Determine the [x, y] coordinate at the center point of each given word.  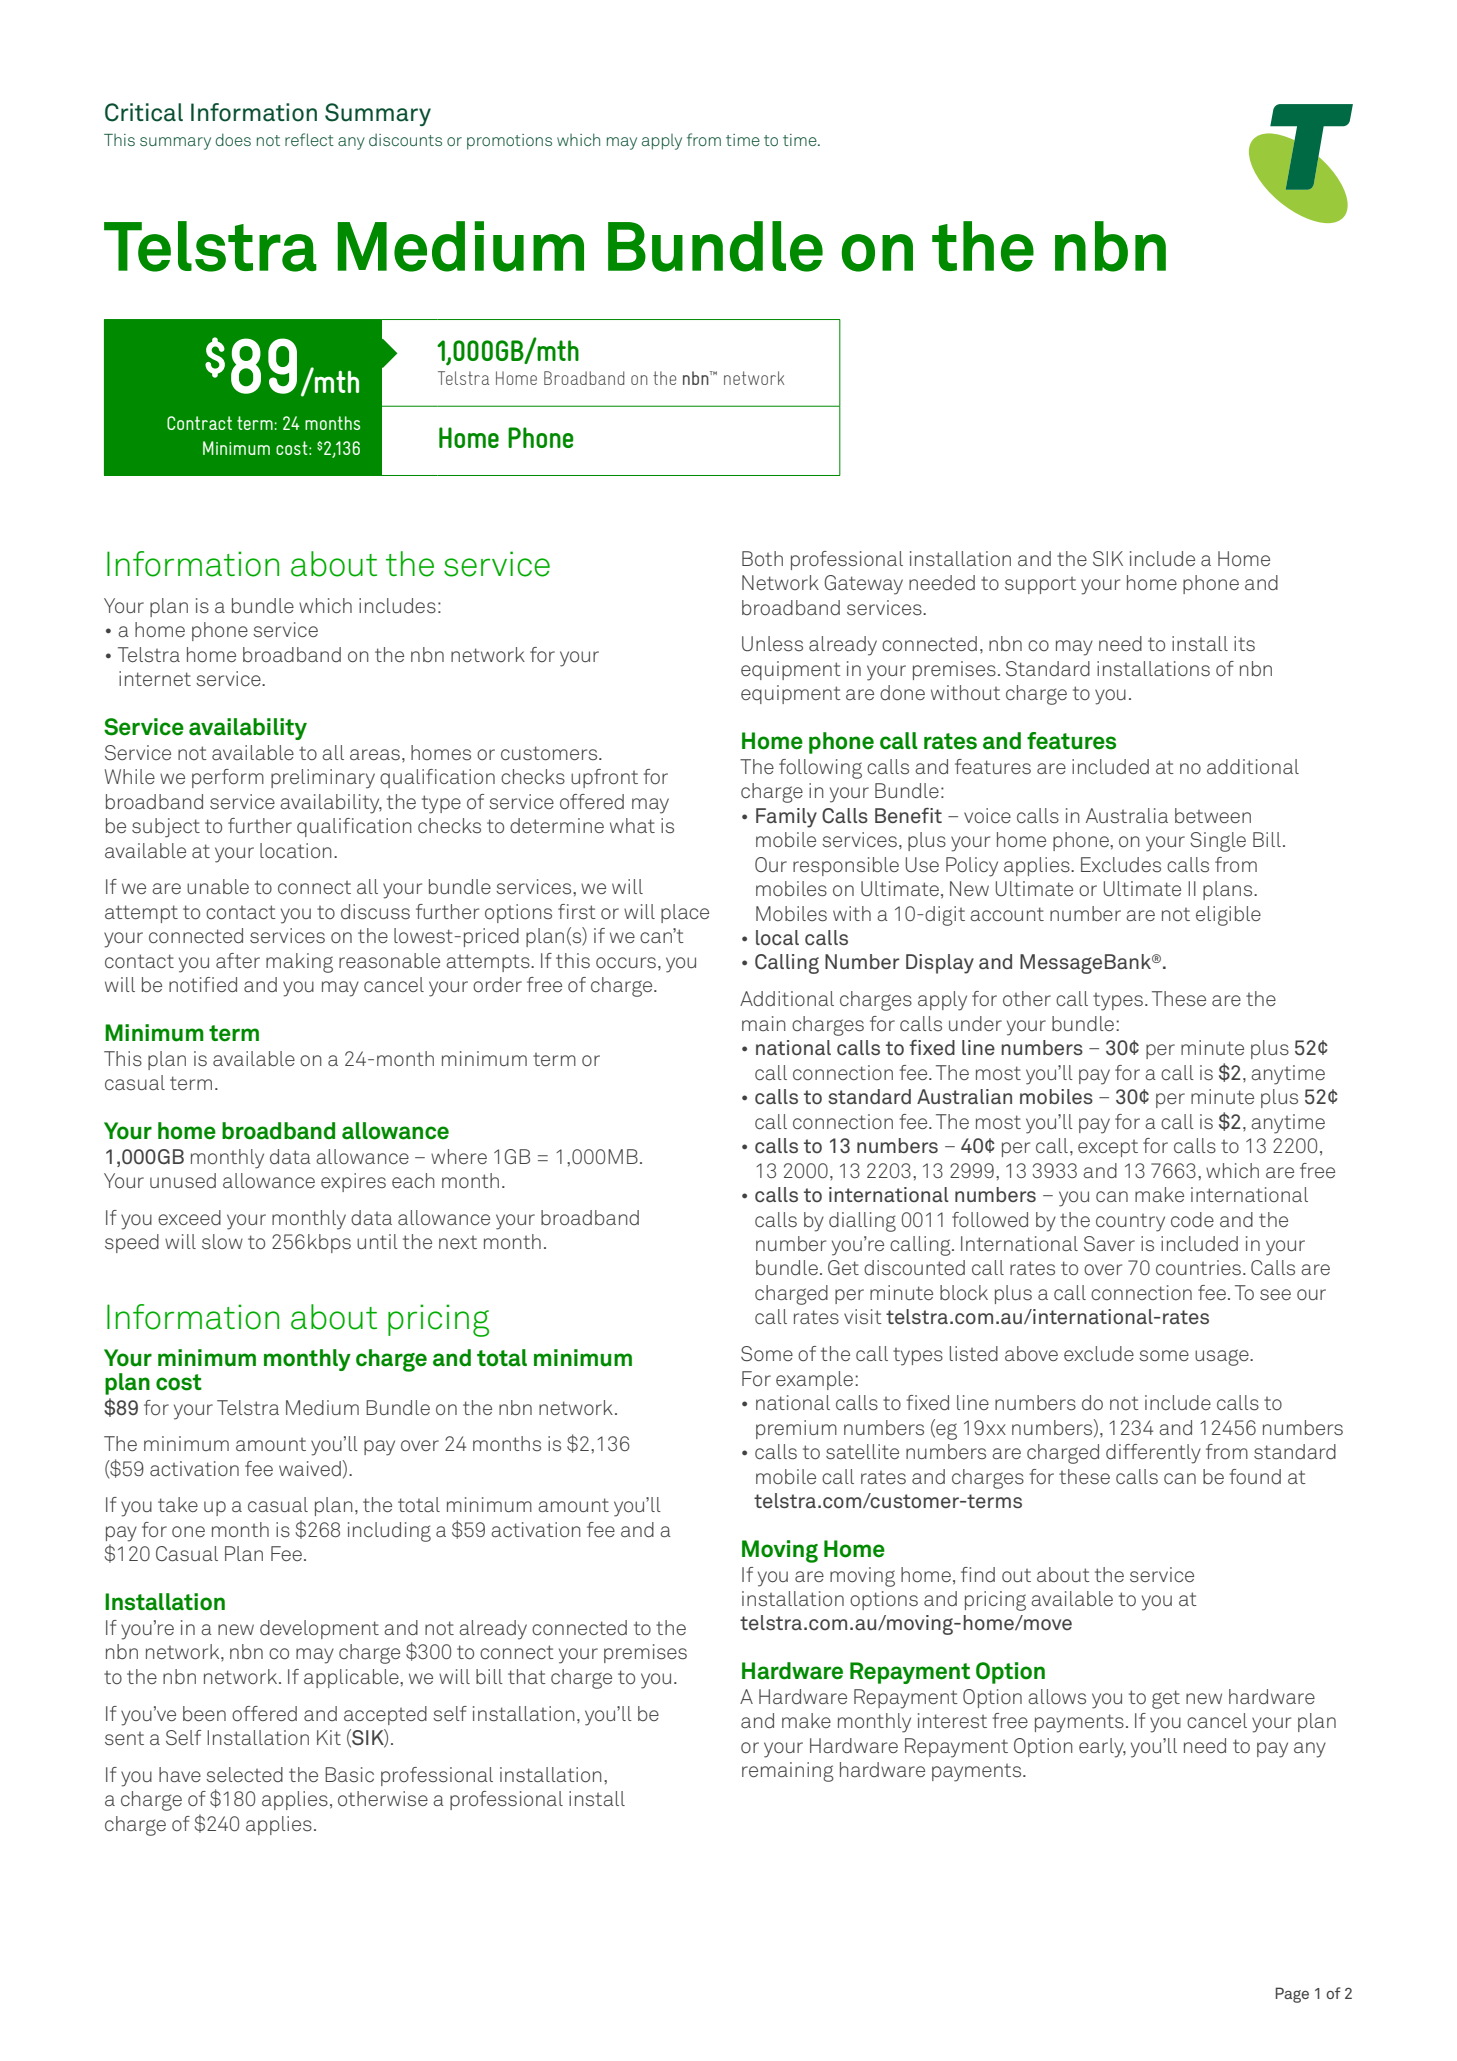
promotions [509, 142]
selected [244, 1774]
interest [952, 1720]
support [1040, 585]
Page [1292, 1995]
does [233, 139]
